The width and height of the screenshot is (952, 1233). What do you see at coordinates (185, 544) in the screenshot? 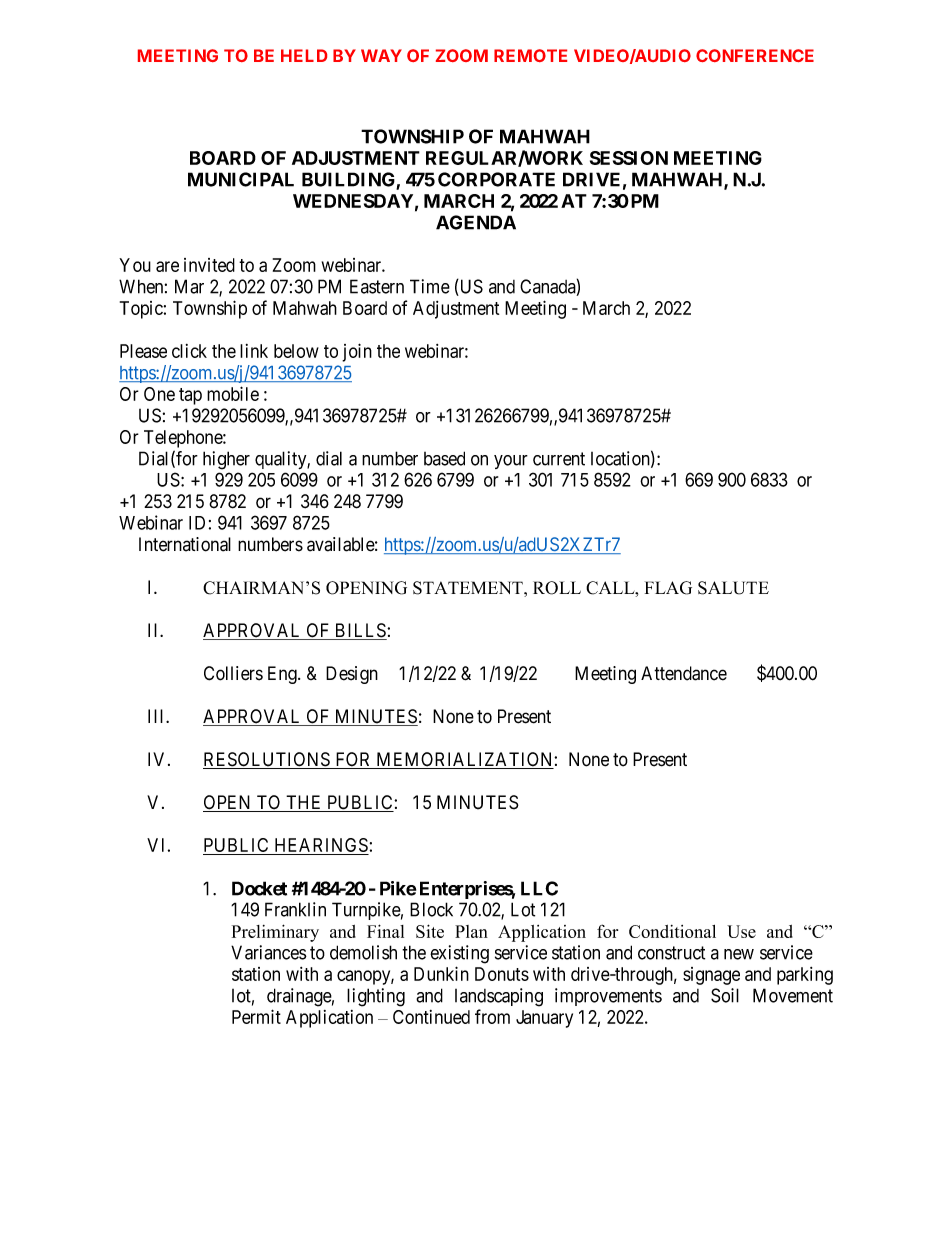
I see `International` at bounding box center [185, 544].
